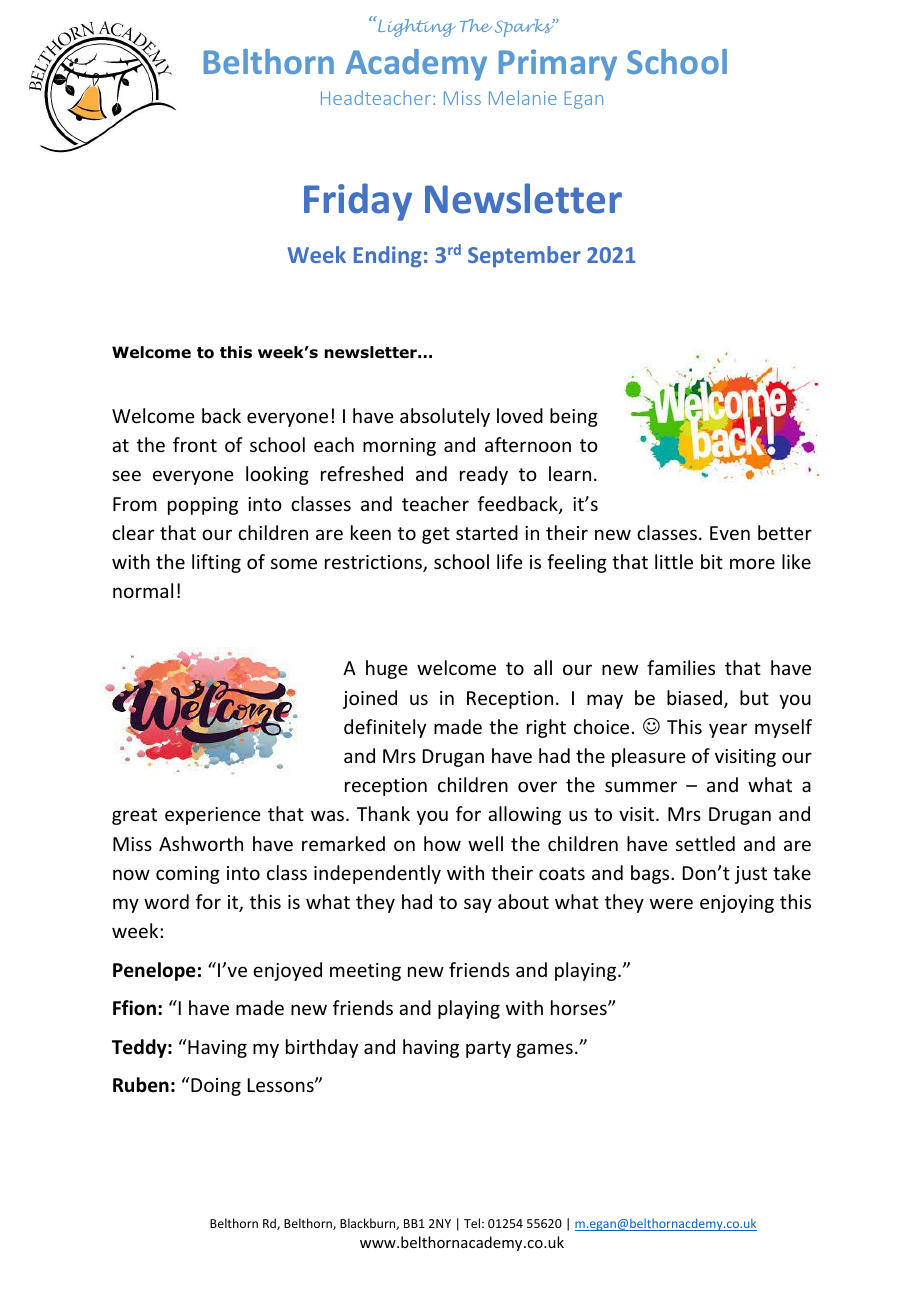  I want to click on Sparks, so click(525, 28).
